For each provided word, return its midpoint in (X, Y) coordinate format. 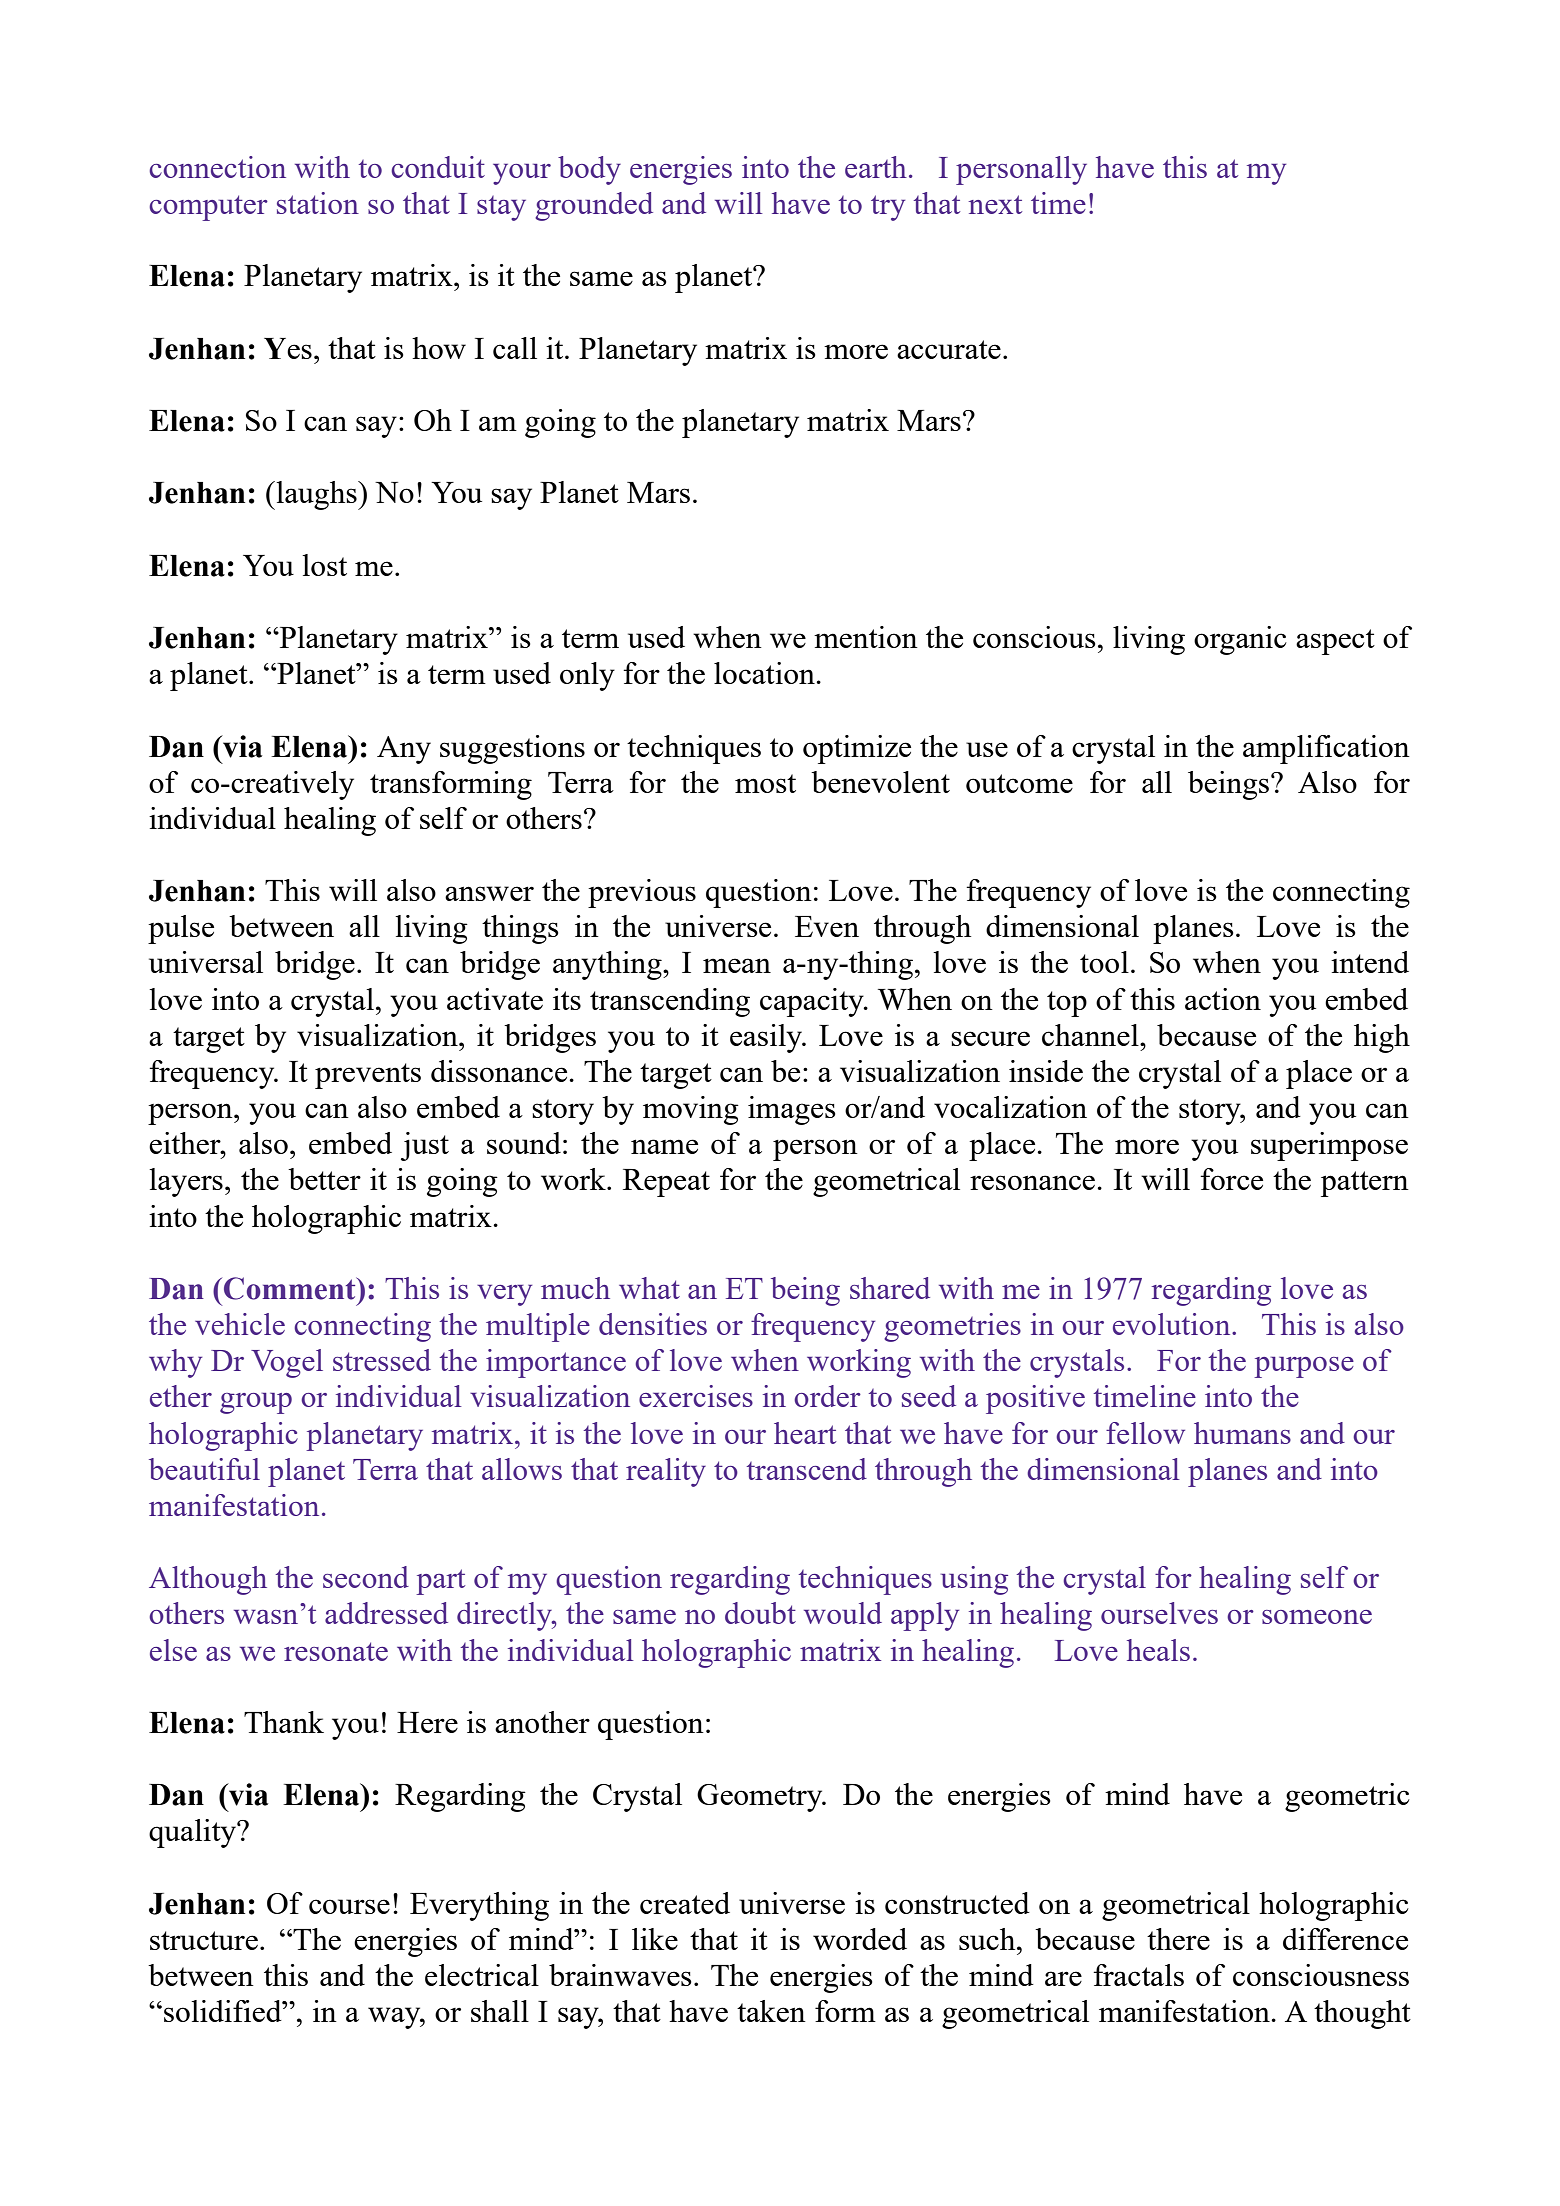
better (324, 1179)
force (1231, 1179)
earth (876, 167)
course (349, 1906)
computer (208, 208)
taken (771, 2011)
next (995, 204)
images (792, 1110)
